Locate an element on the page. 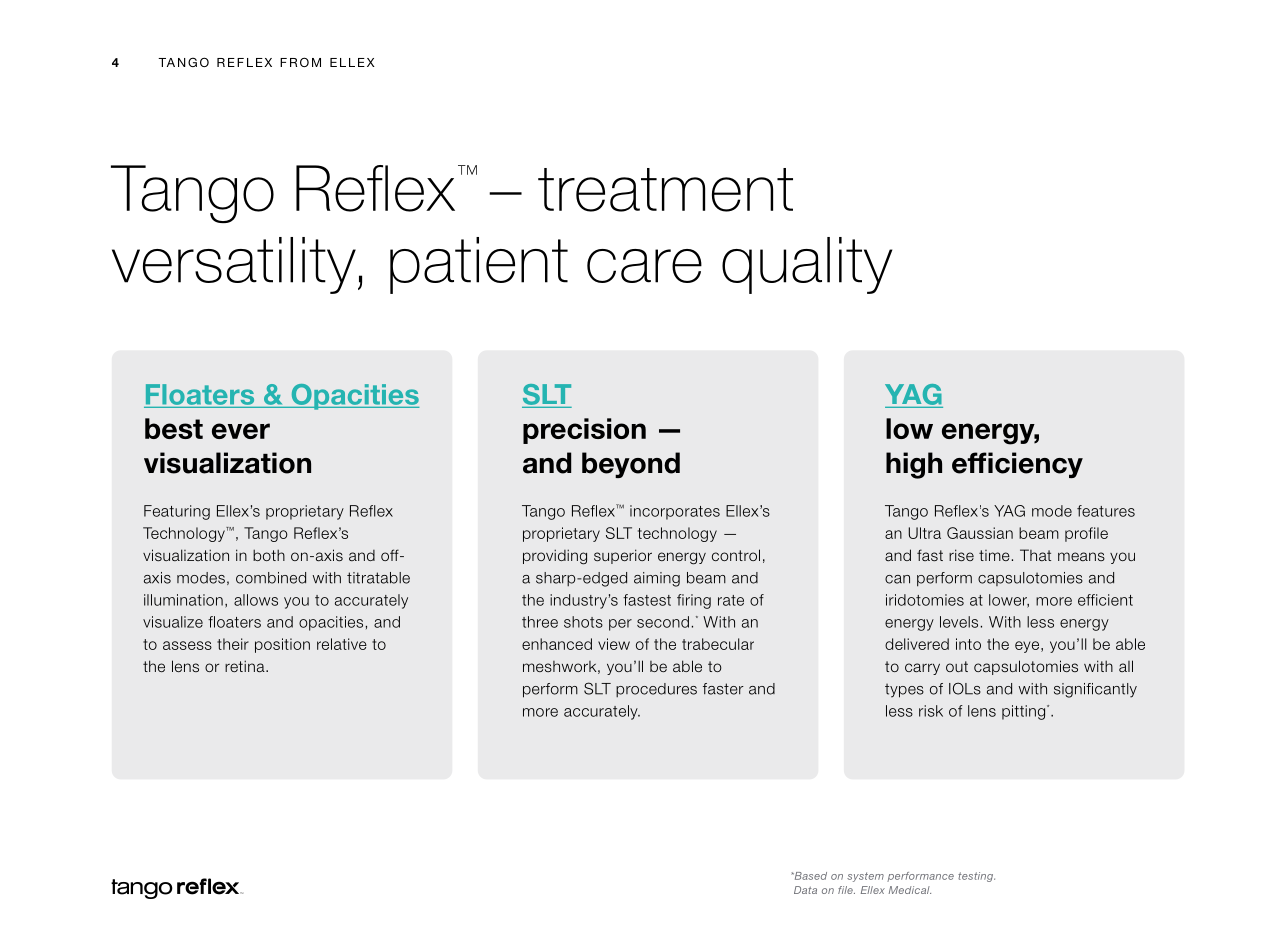 The height and width of the image is (952, 1270). system is located at coordinates (865, 877).
